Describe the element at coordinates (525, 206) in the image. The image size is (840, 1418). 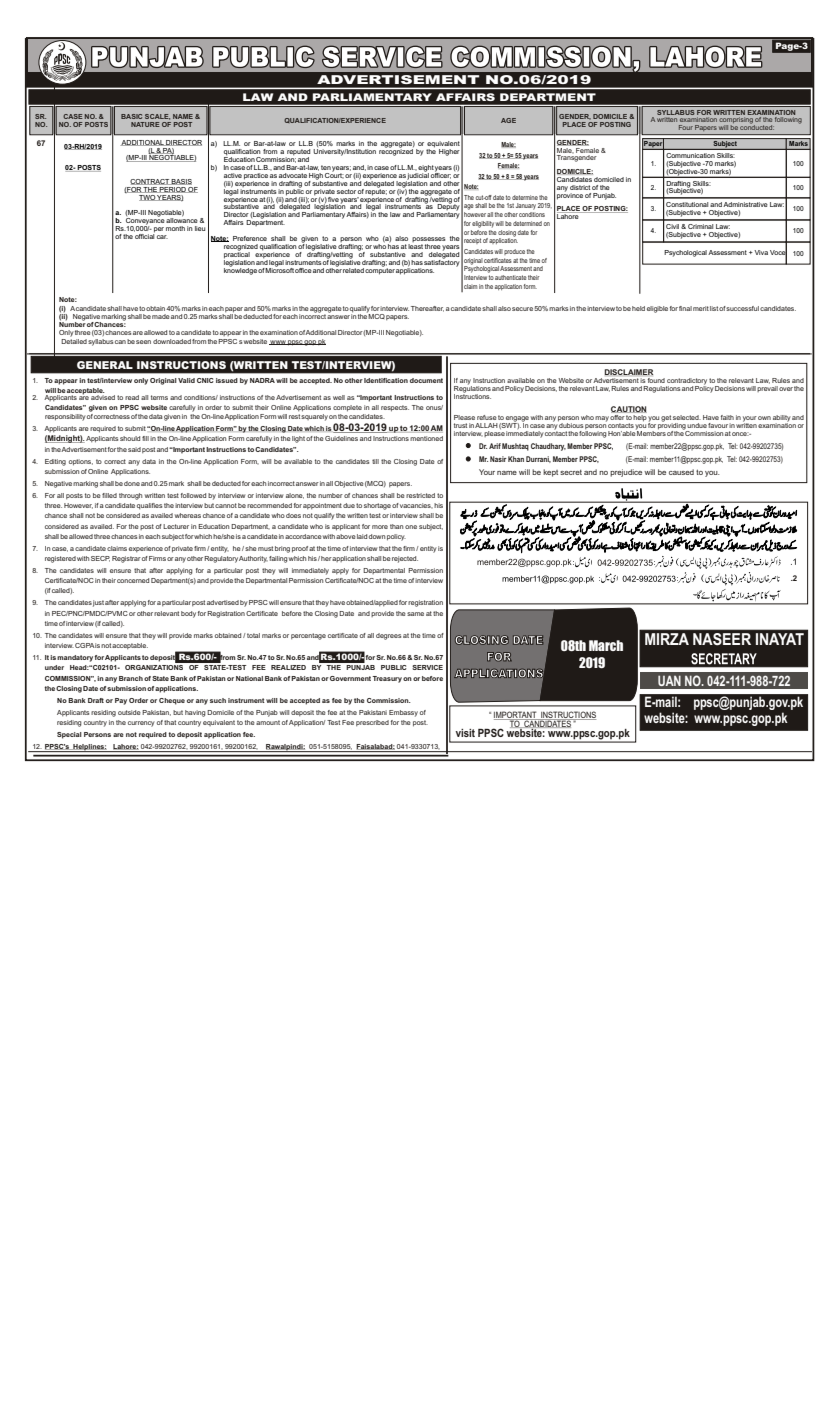
I see `January` at that location.
